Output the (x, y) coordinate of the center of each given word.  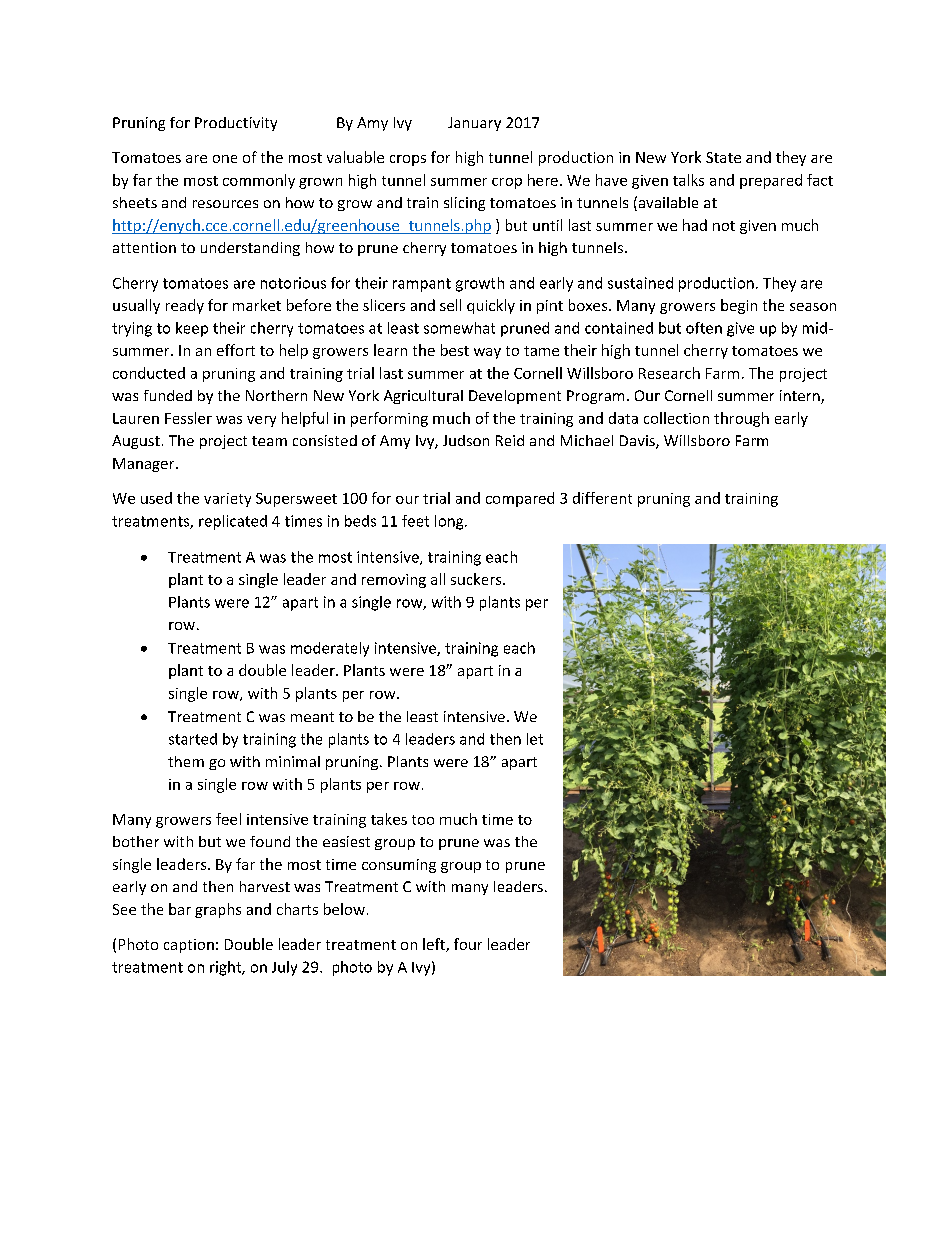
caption (189, 946)
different (602, 498)
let (535, 739)
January (474, 124)
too (423, 820)
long (450, 522)
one (225, 159)
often (704, 328)
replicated (233, 522)
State (723, 157)
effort (236, 350)
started (193, 739)
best (455, 350)
